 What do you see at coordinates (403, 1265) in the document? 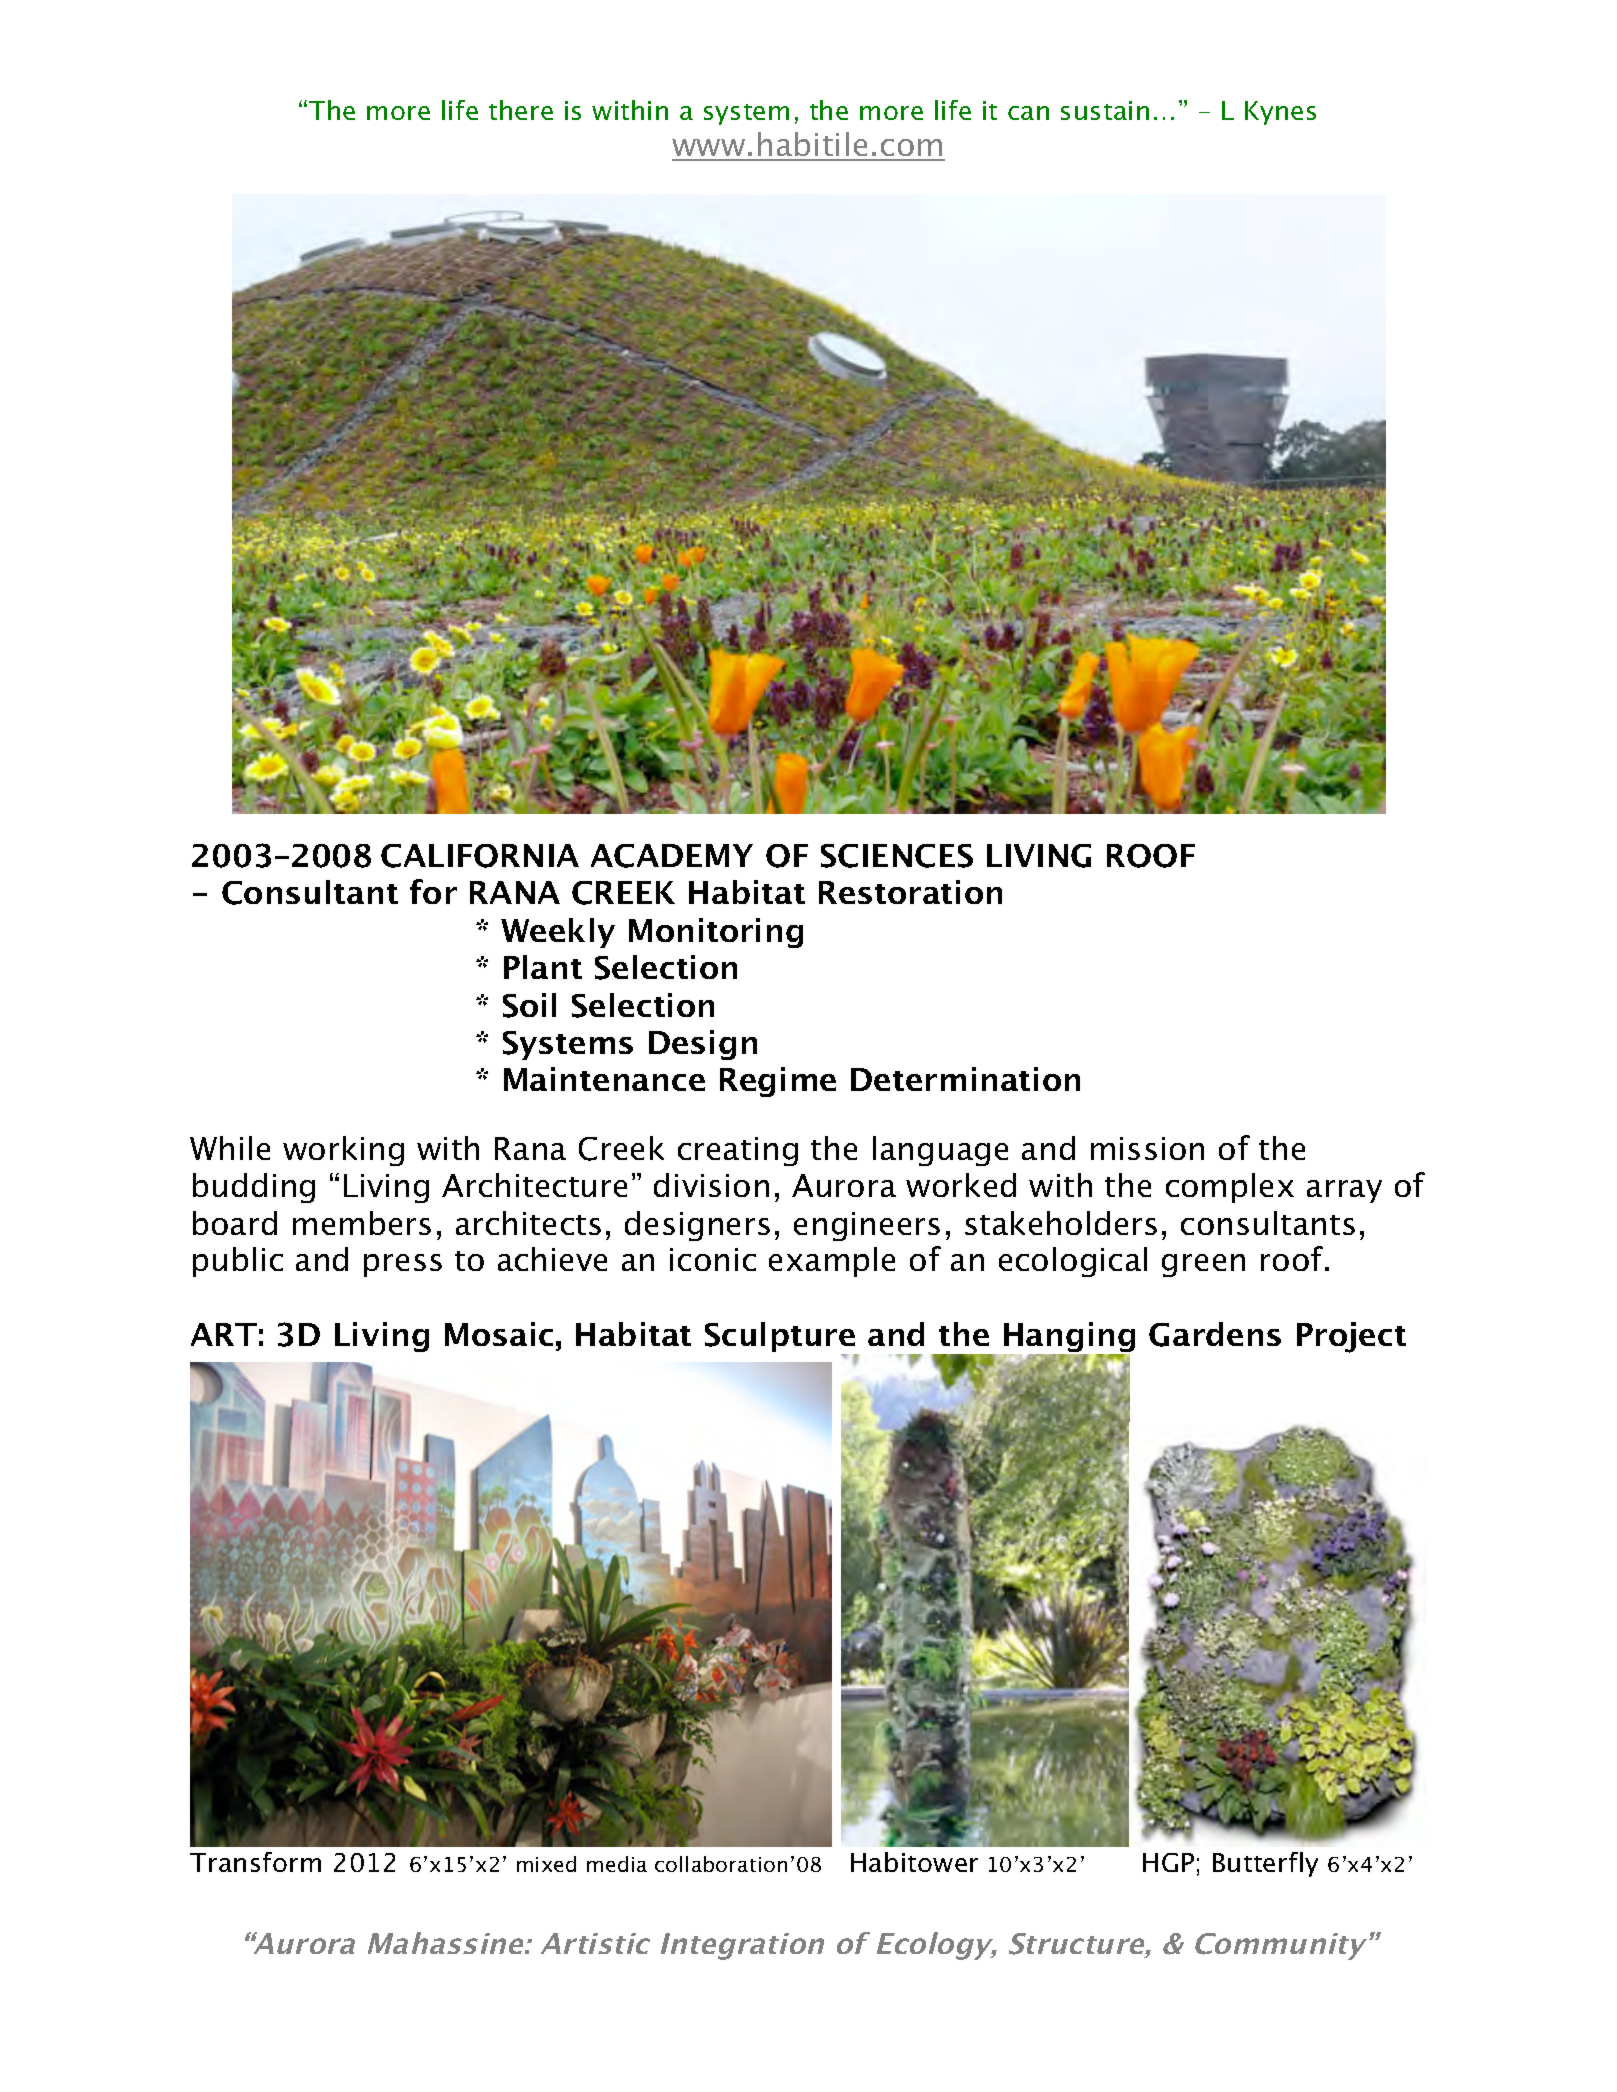
I see `press` at bounding box center [403, 1265].
